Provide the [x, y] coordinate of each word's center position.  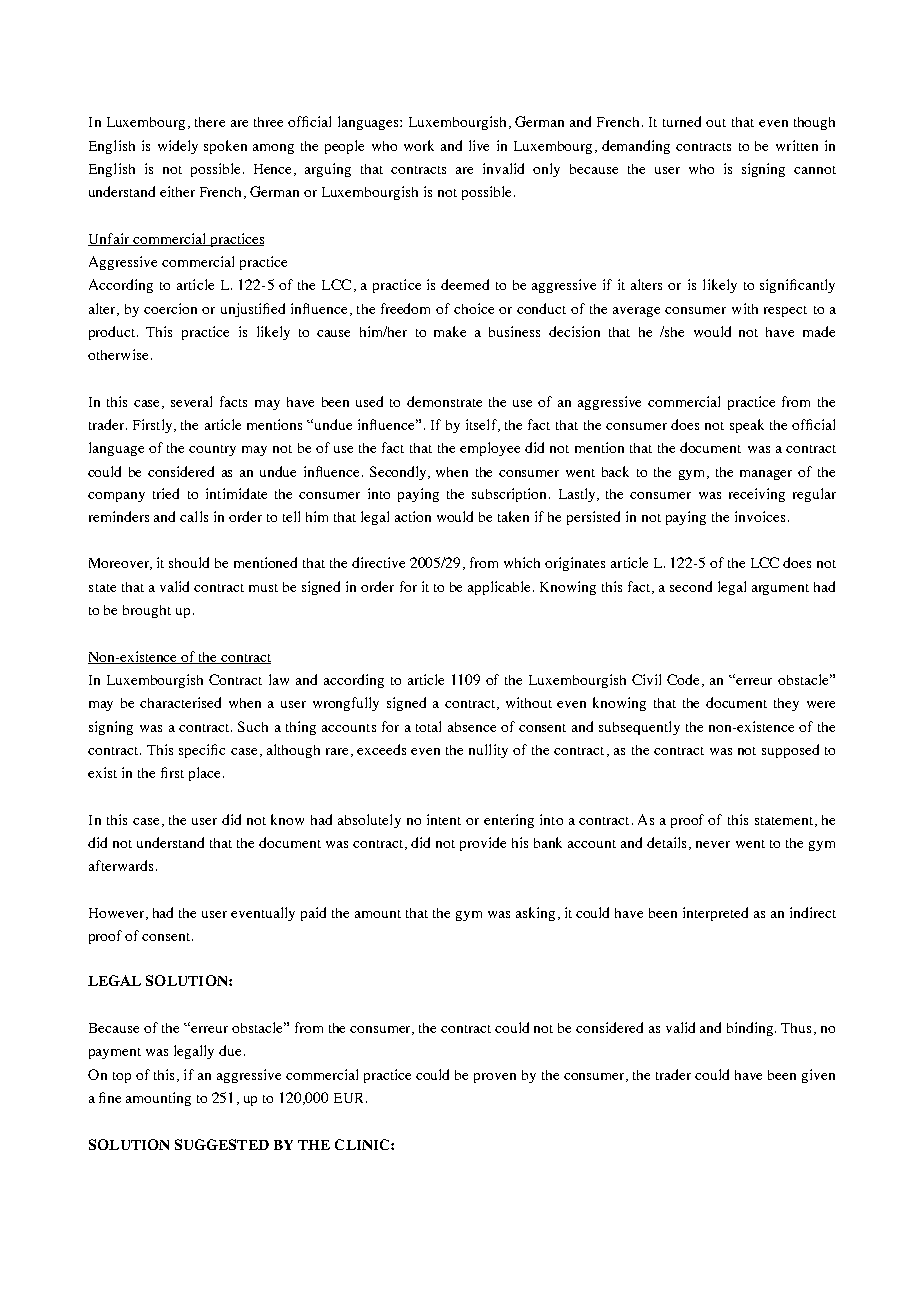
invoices [760, 516]
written [797, 145]
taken [513, 516]
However [118, 914]
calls [194, 516]
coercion [170, 308]
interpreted [715, 914]
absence [472, 727]
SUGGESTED [222, 1144]
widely [178, 147]
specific [202, 751]
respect [785, 311]
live [479, 145]
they [786, 704]
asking [535, 914]
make [450, 331]
